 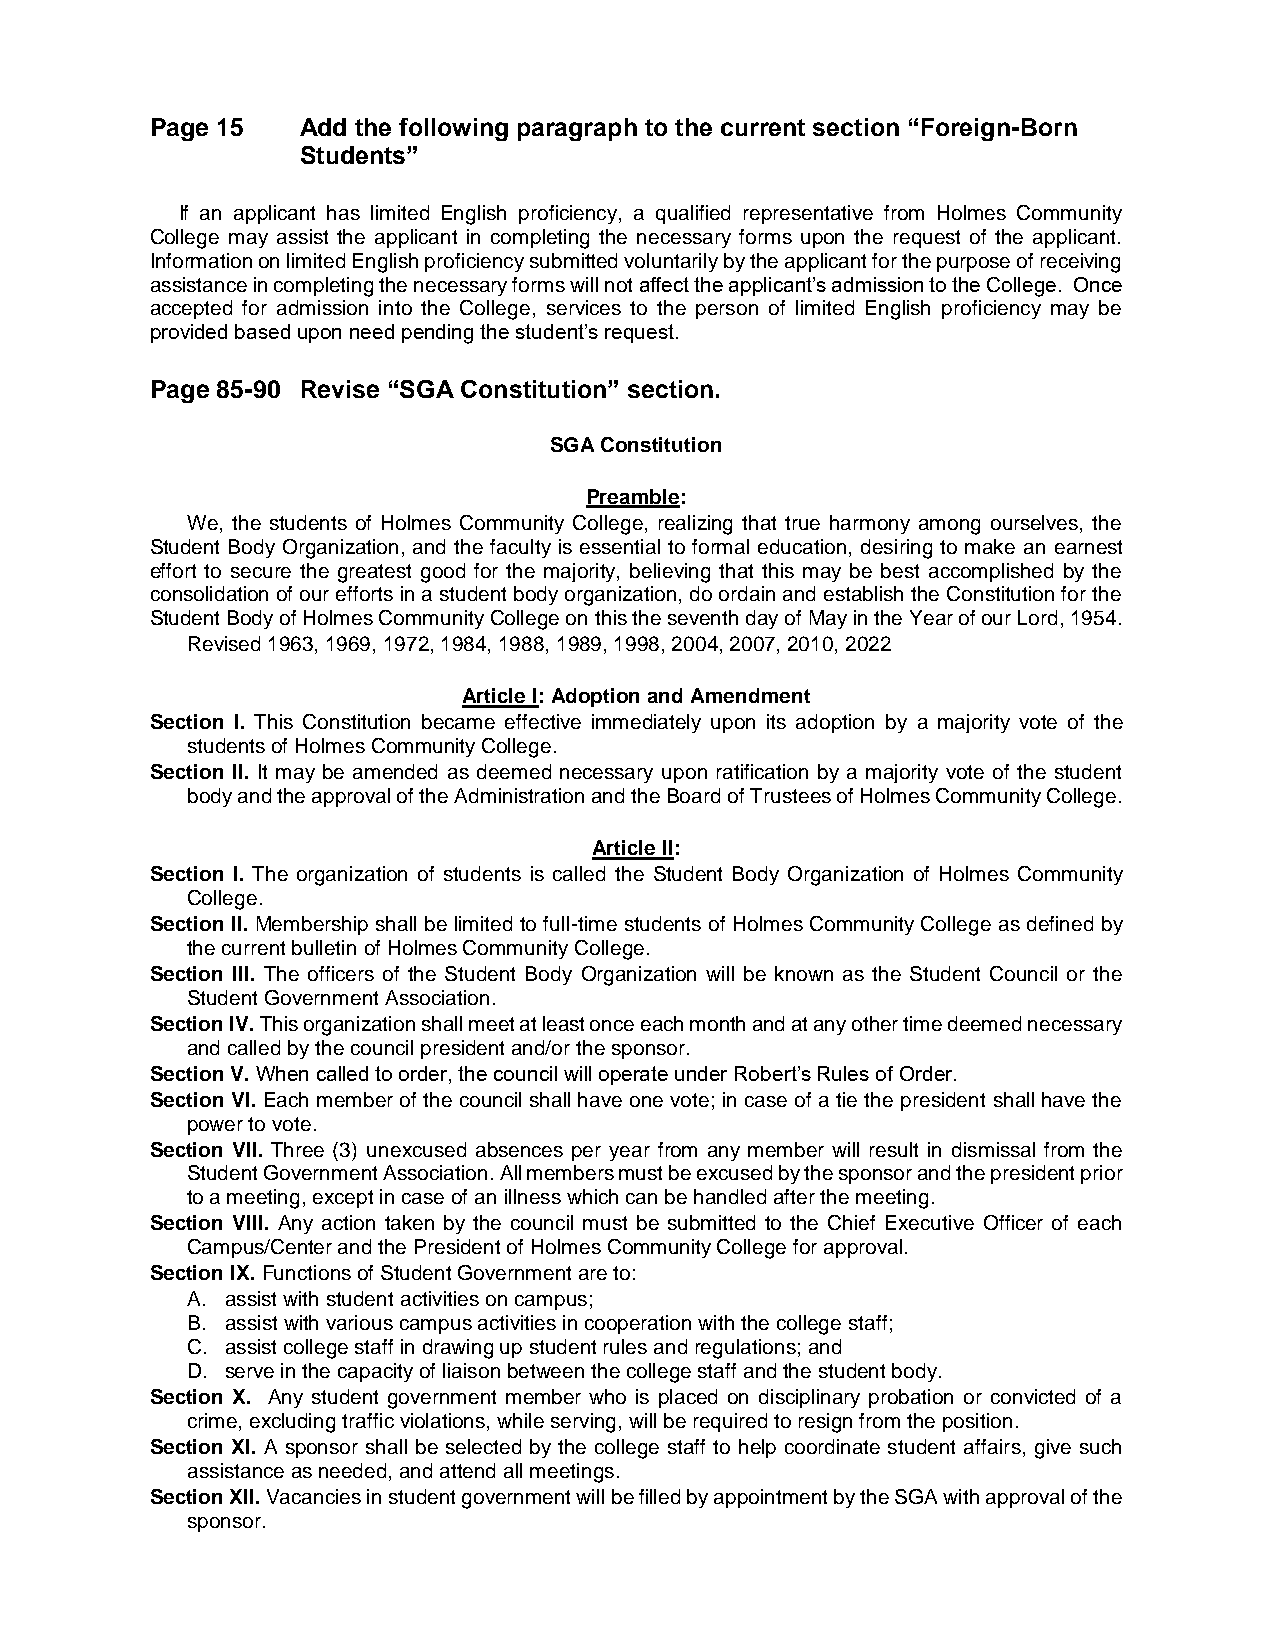 I want to click on operate, so click(x=633, y=1075).
